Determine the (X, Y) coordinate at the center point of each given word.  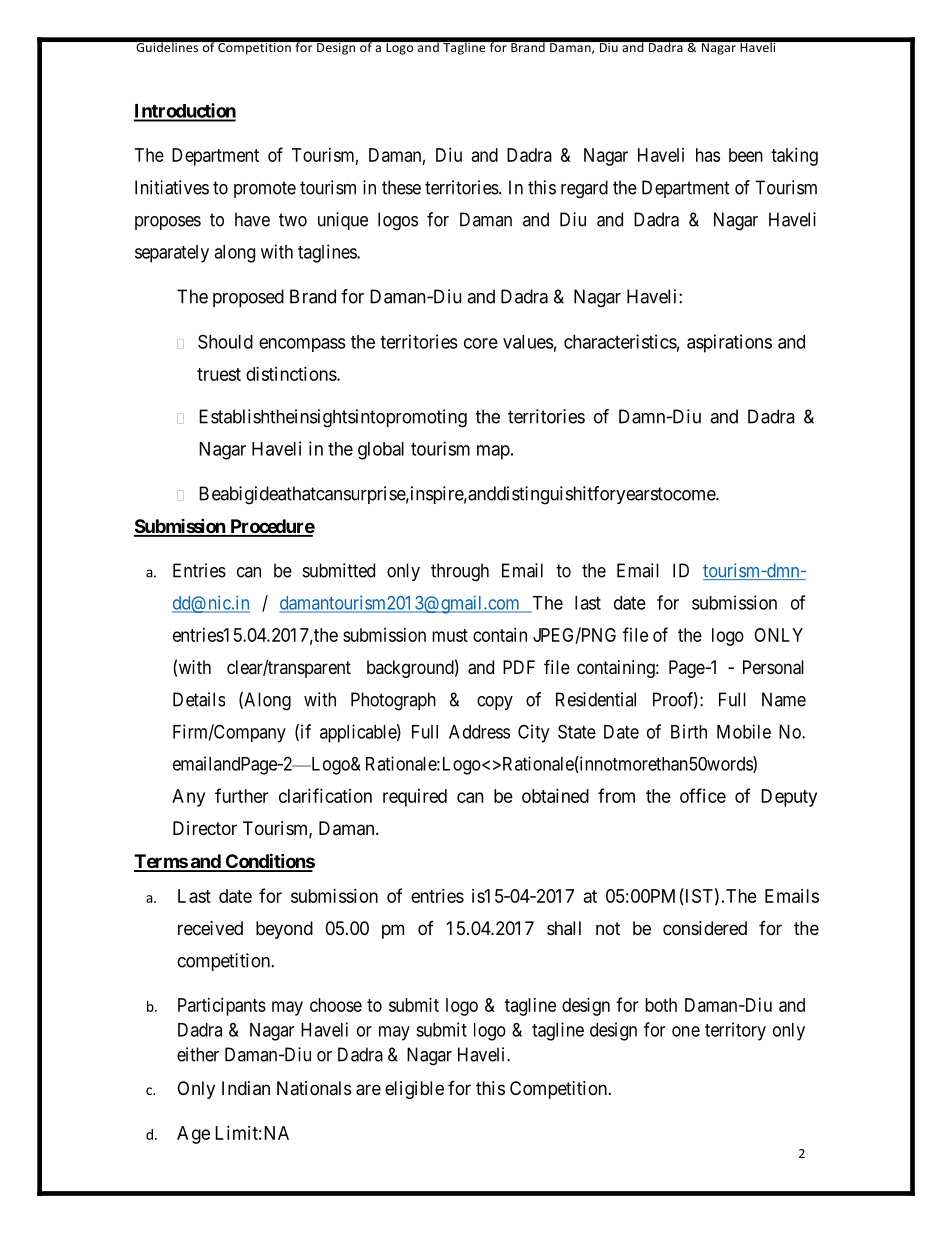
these (401, 187)
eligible (414, 1090)
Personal (773, 667)
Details (199, 699)
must (450, 635)
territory (735, 1031)
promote (265, 189)
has (708, 155)
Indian (246, 1088)
